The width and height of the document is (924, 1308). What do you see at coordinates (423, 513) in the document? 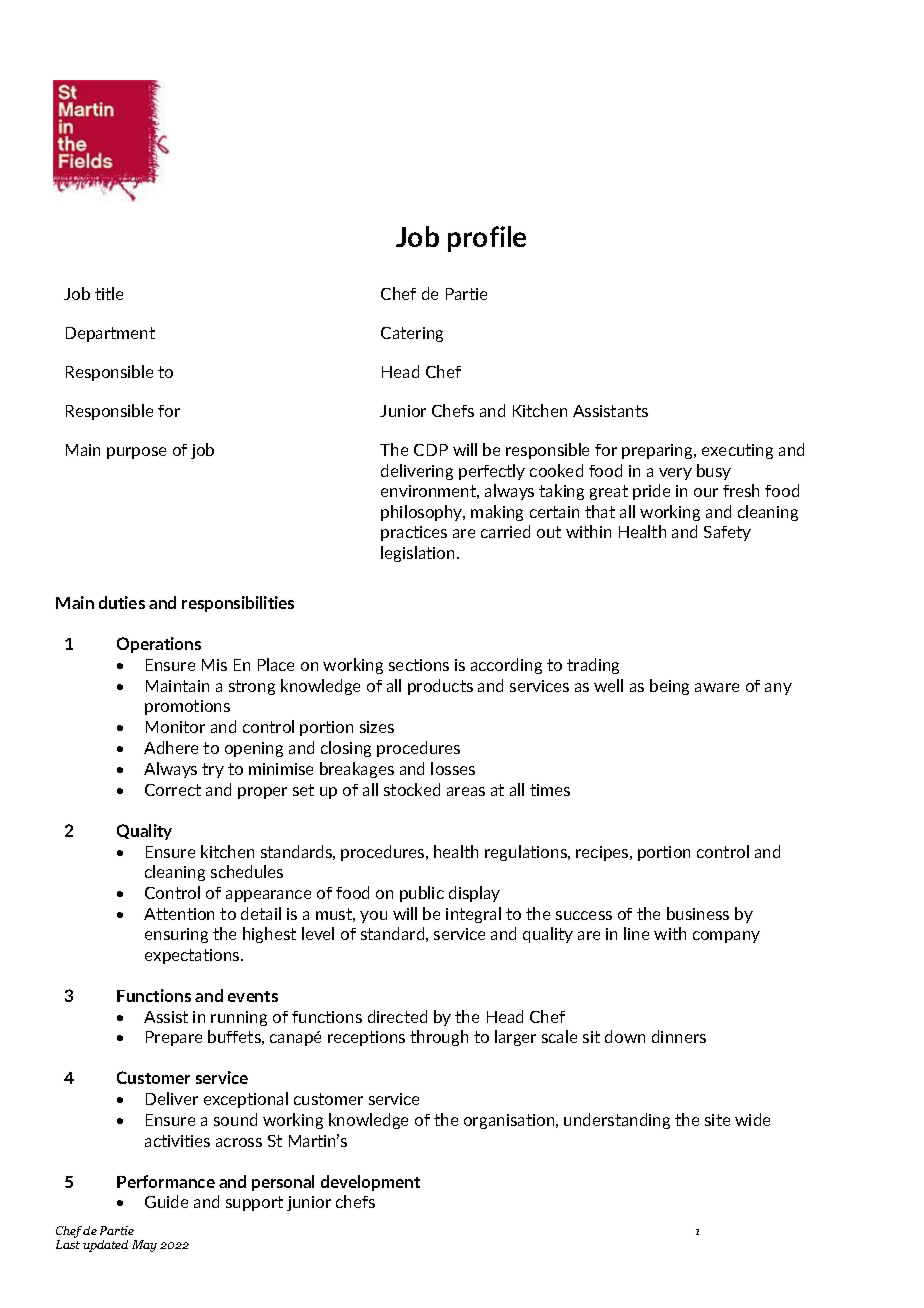
I see `philosophy` at bounding box center [423, 513].
